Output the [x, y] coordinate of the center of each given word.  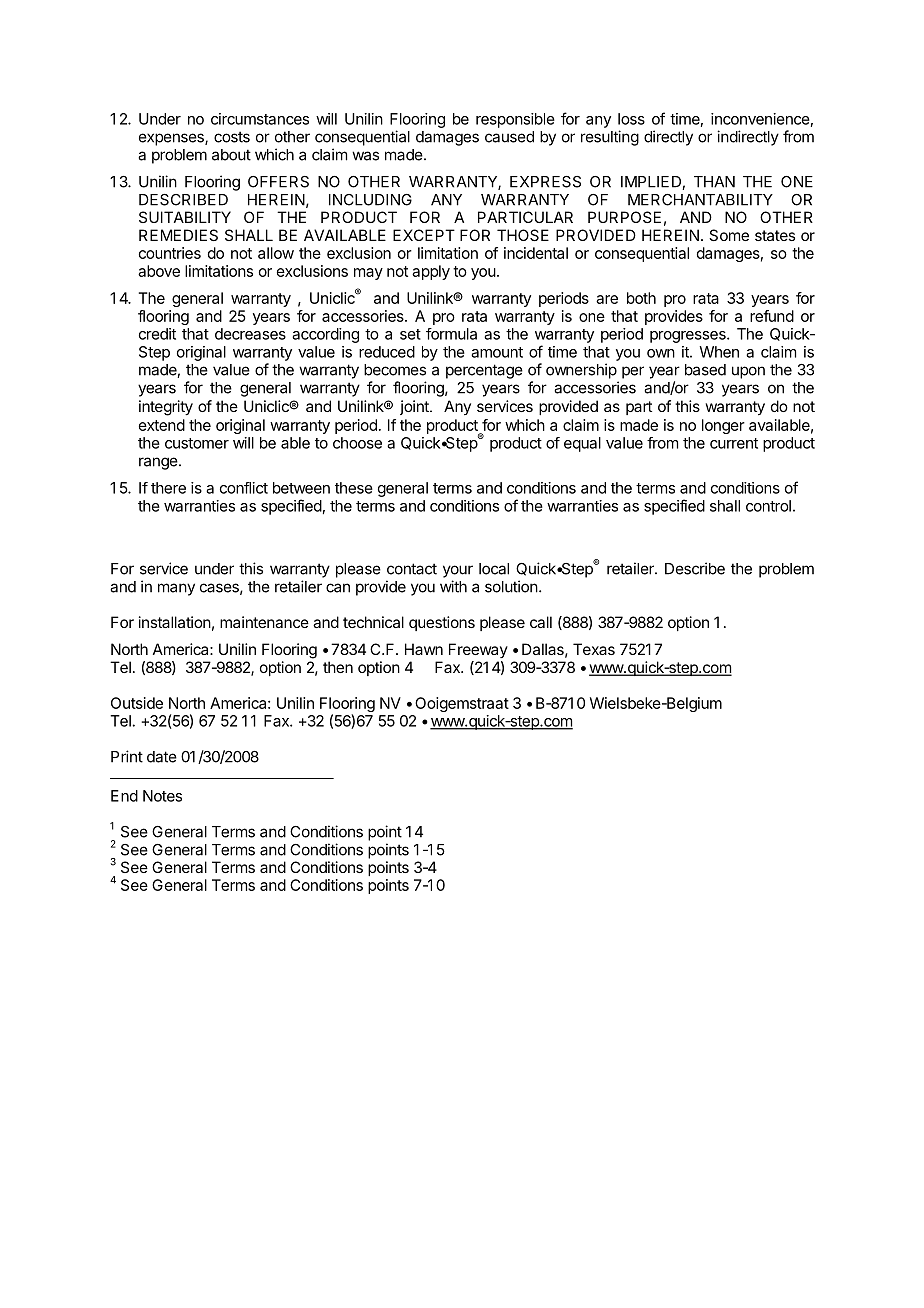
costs [232, 137]
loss [631, 119]
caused [509, 137]
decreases [250, 334]
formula [451, 334]
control [768, 506]
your [458, 571]
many [176, 589]
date [162, 757]
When [719, 352]
